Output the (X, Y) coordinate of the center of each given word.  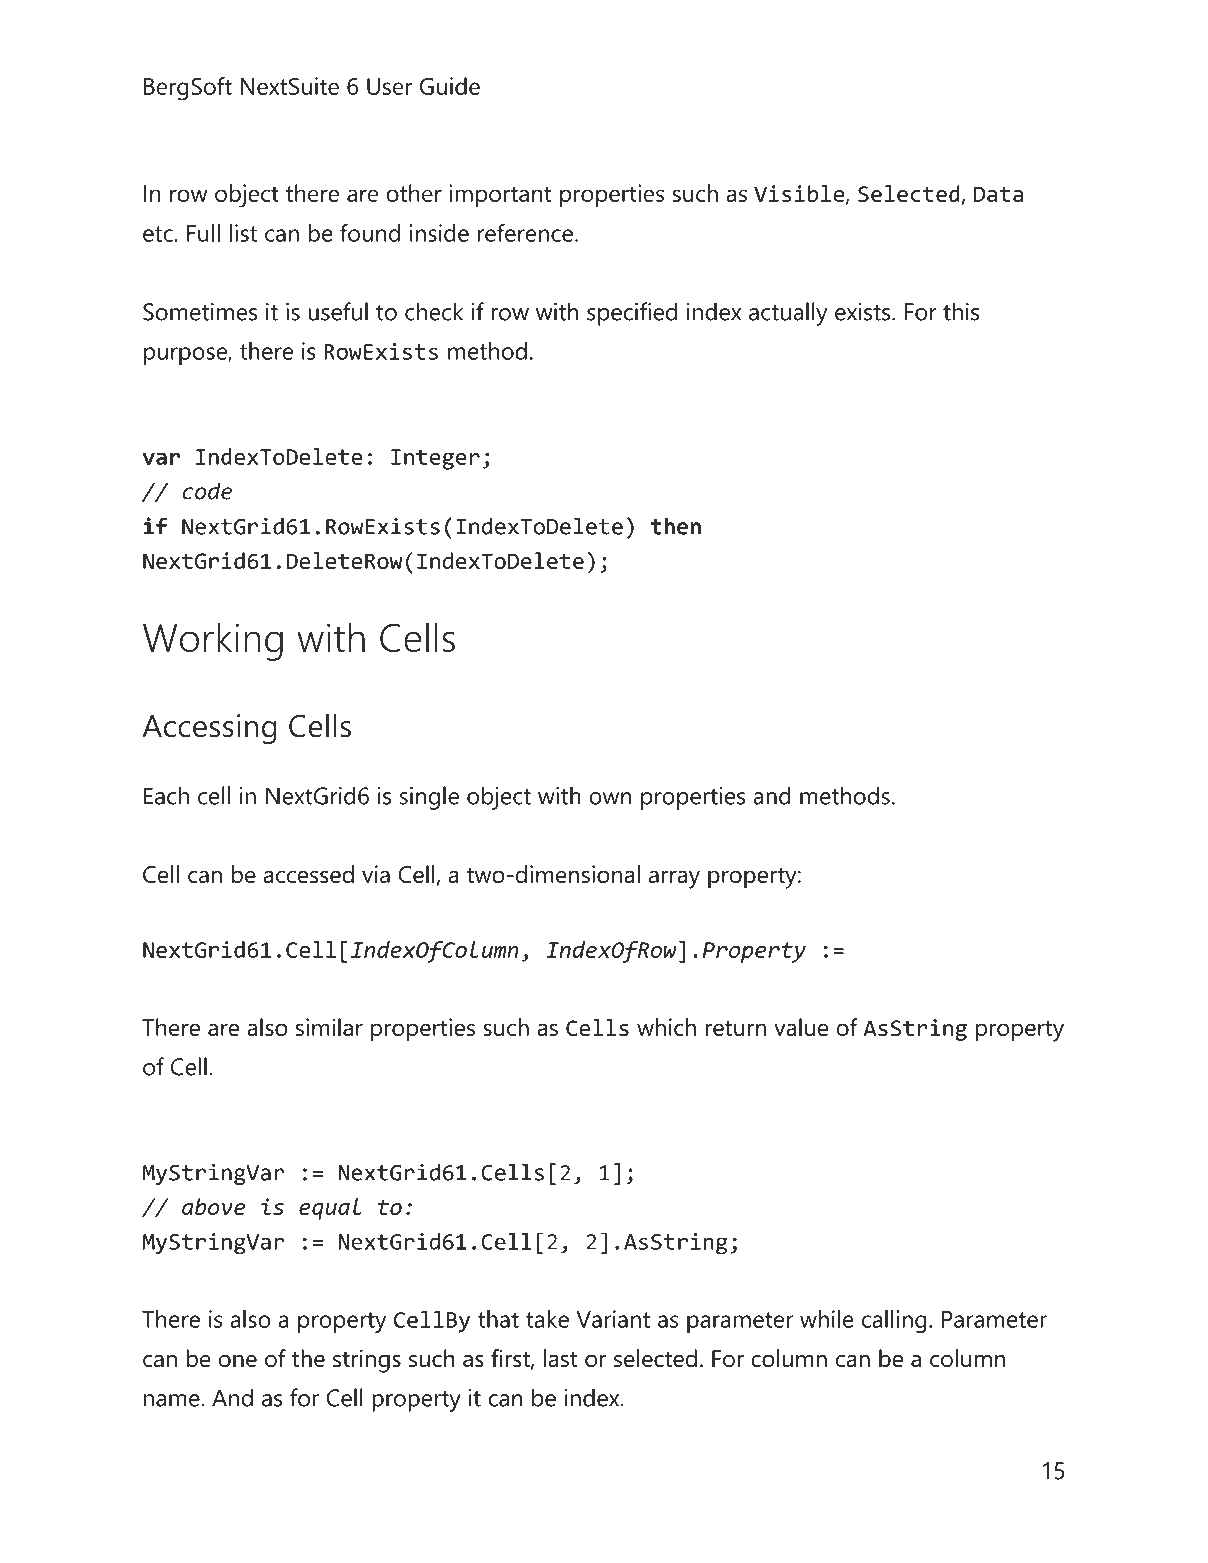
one (238, 1361)
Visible (800, 194)
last (560, 1358)
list (243, 233)
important (501, 196)
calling (894, 1322)
